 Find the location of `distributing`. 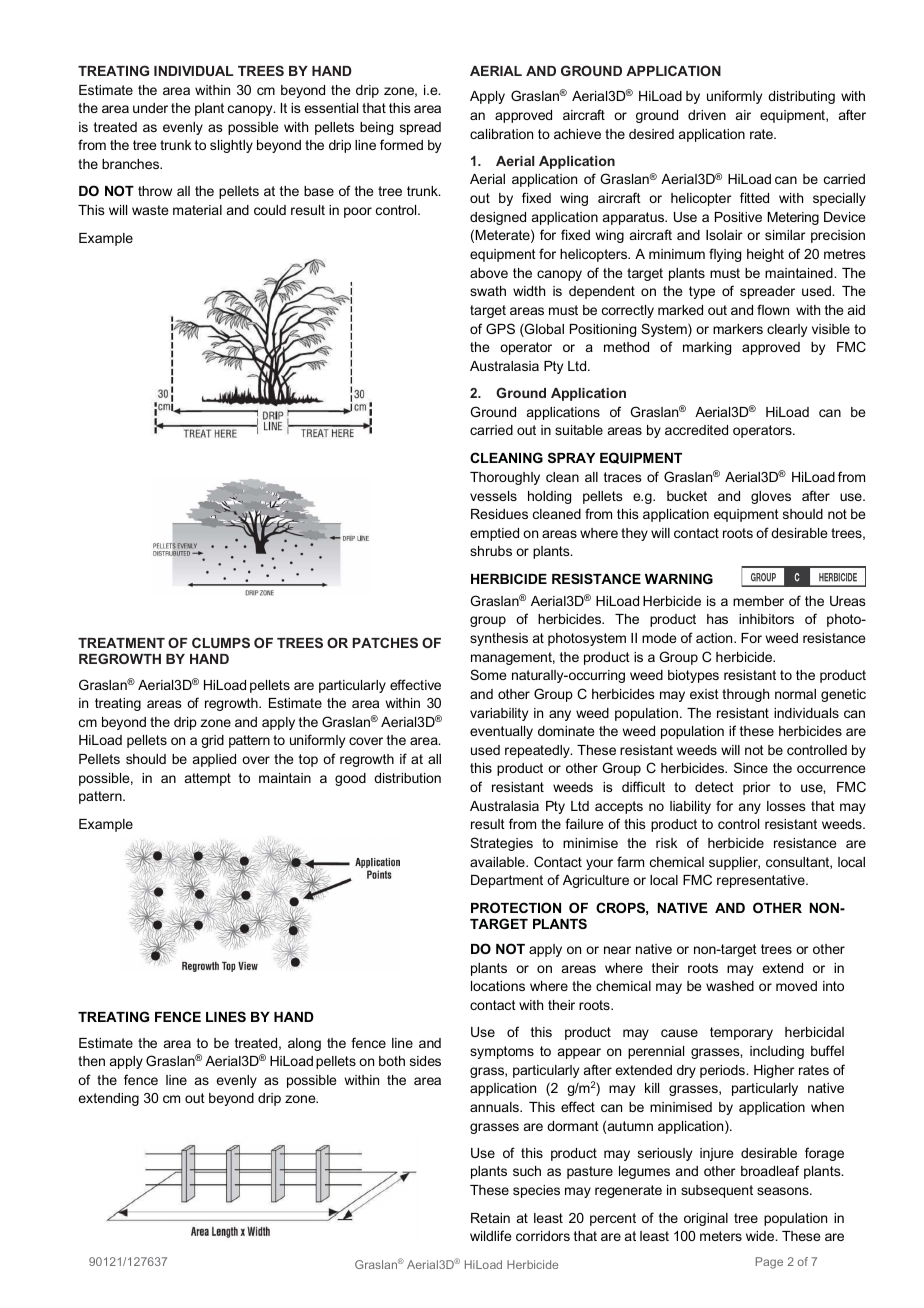

distributing is located at coordinates (801, 97).
